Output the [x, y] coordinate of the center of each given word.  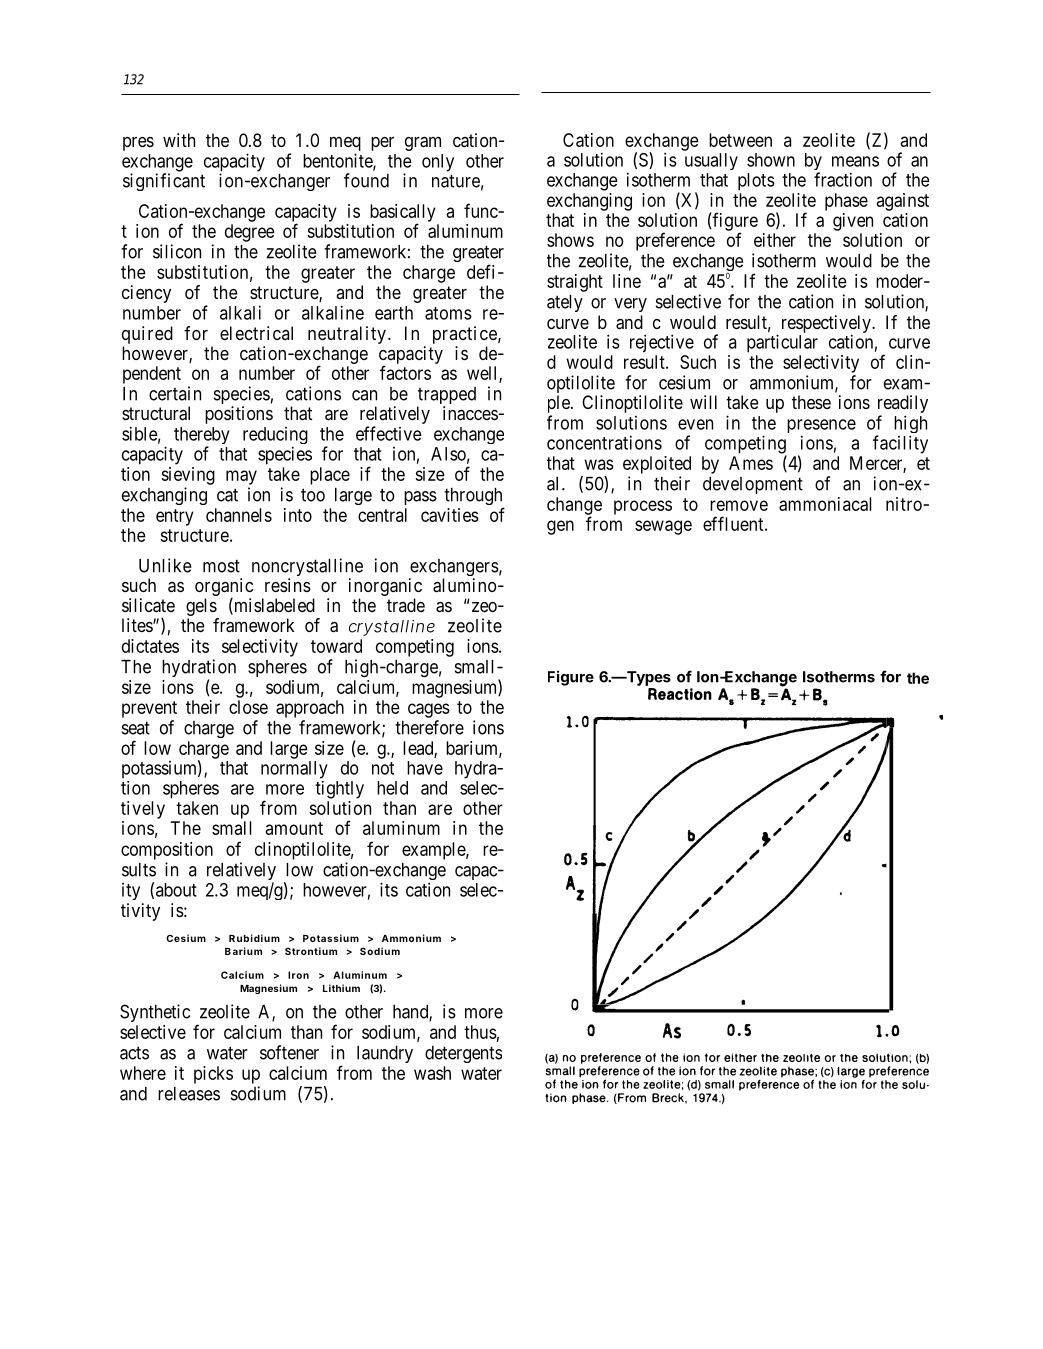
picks [213, 1075]
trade [406, 605]
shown [771, 160]
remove [739, 505]
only [438, 163]
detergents [463, 1054]
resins [288, 585]
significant [164, 182]
